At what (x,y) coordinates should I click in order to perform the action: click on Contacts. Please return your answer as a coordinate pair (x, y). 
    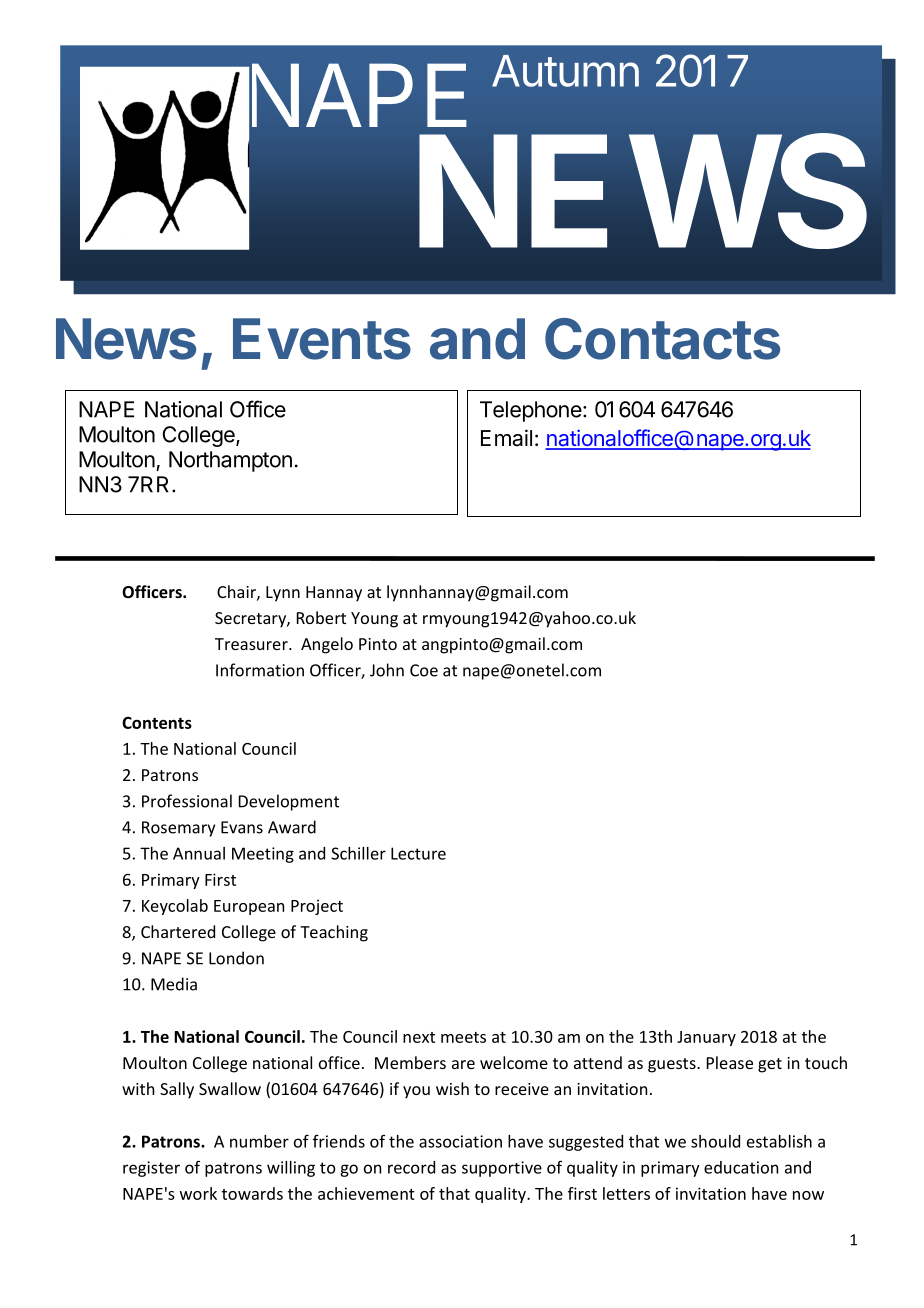
    Looking at the image, I should click on (662, 339).
